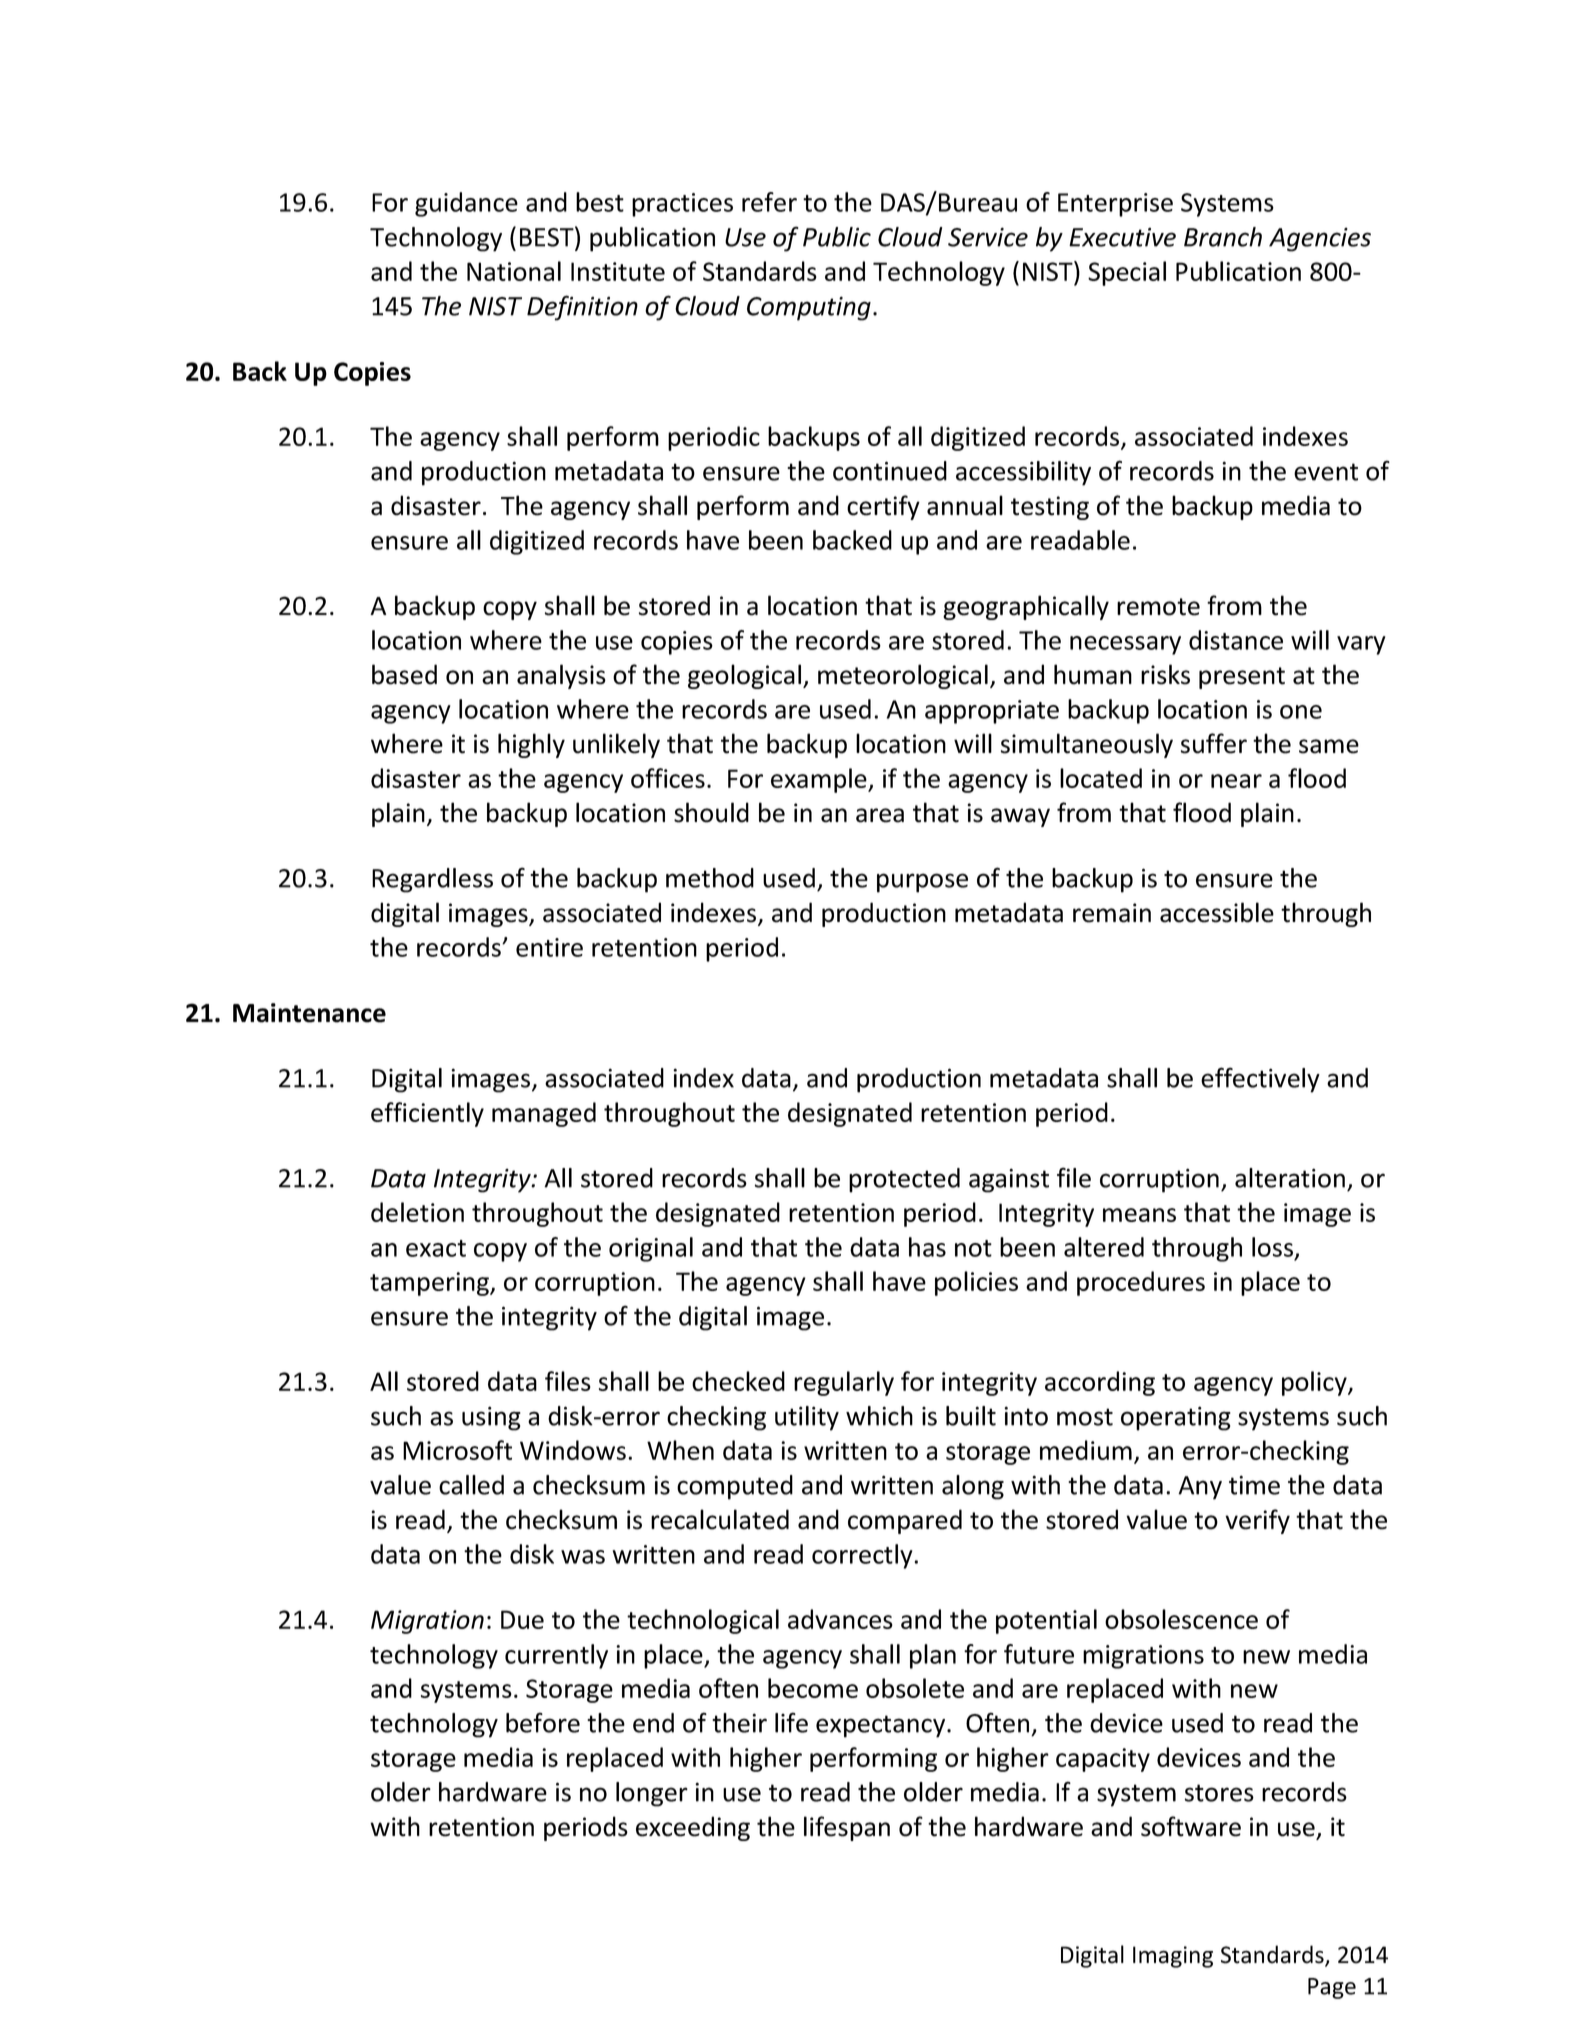 The height and width of the page is (2037, 1574). What do you see at coordinates (466, 204) in the page?
I see `guidance` at bounding box center [466, 204].
